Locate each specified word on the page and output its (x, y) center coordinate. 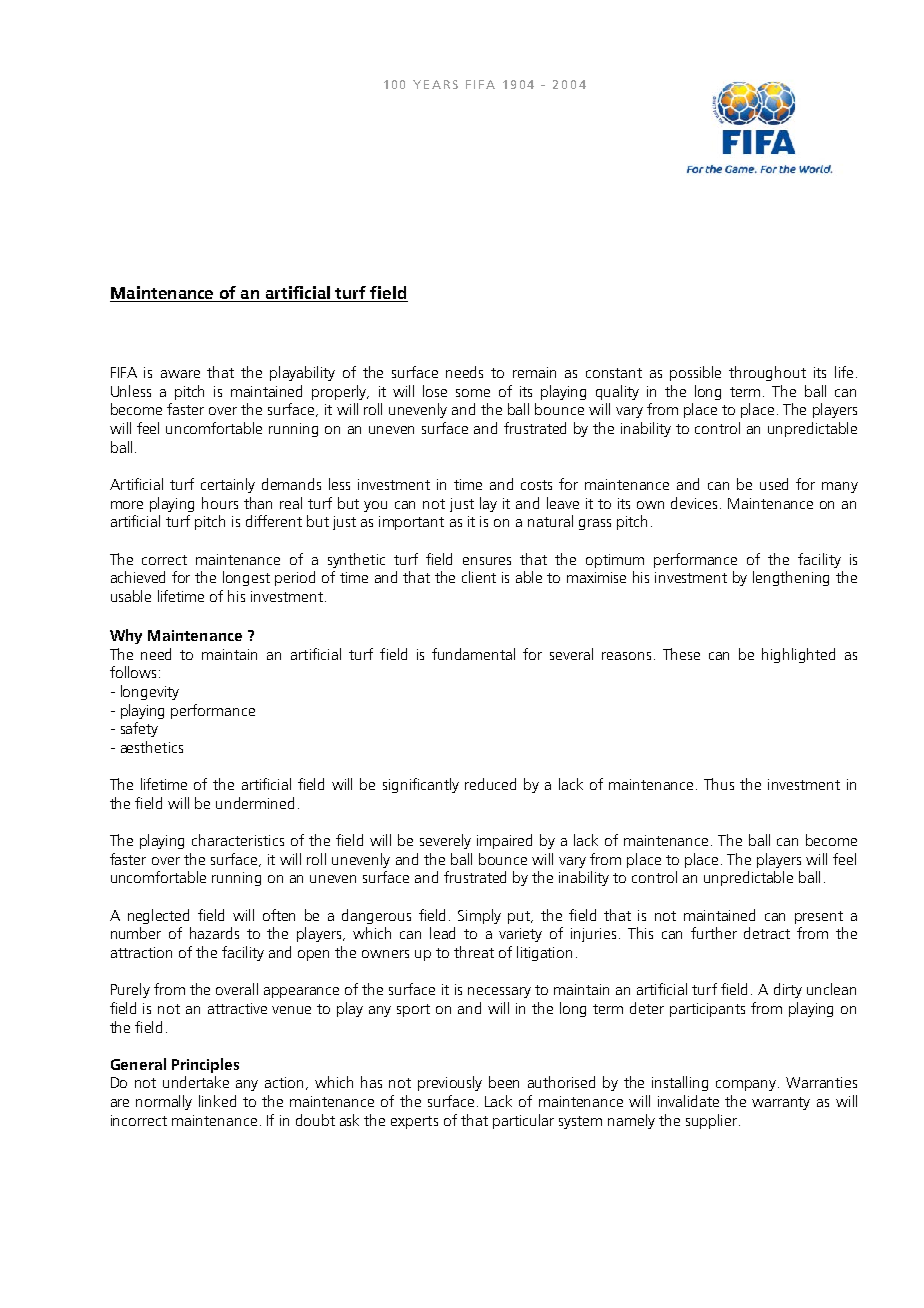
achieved (138, 577)
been (504, 1082)
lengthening (791, 578)
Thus (719, 784)
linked (217, 1101)
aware (180, 374)
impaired (504, 841)
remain (534, 372)
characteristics (238, 840)
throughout (767, 373)
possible (695, 373)
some (473, 393)
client (479, 577)
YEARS (435, 84)
